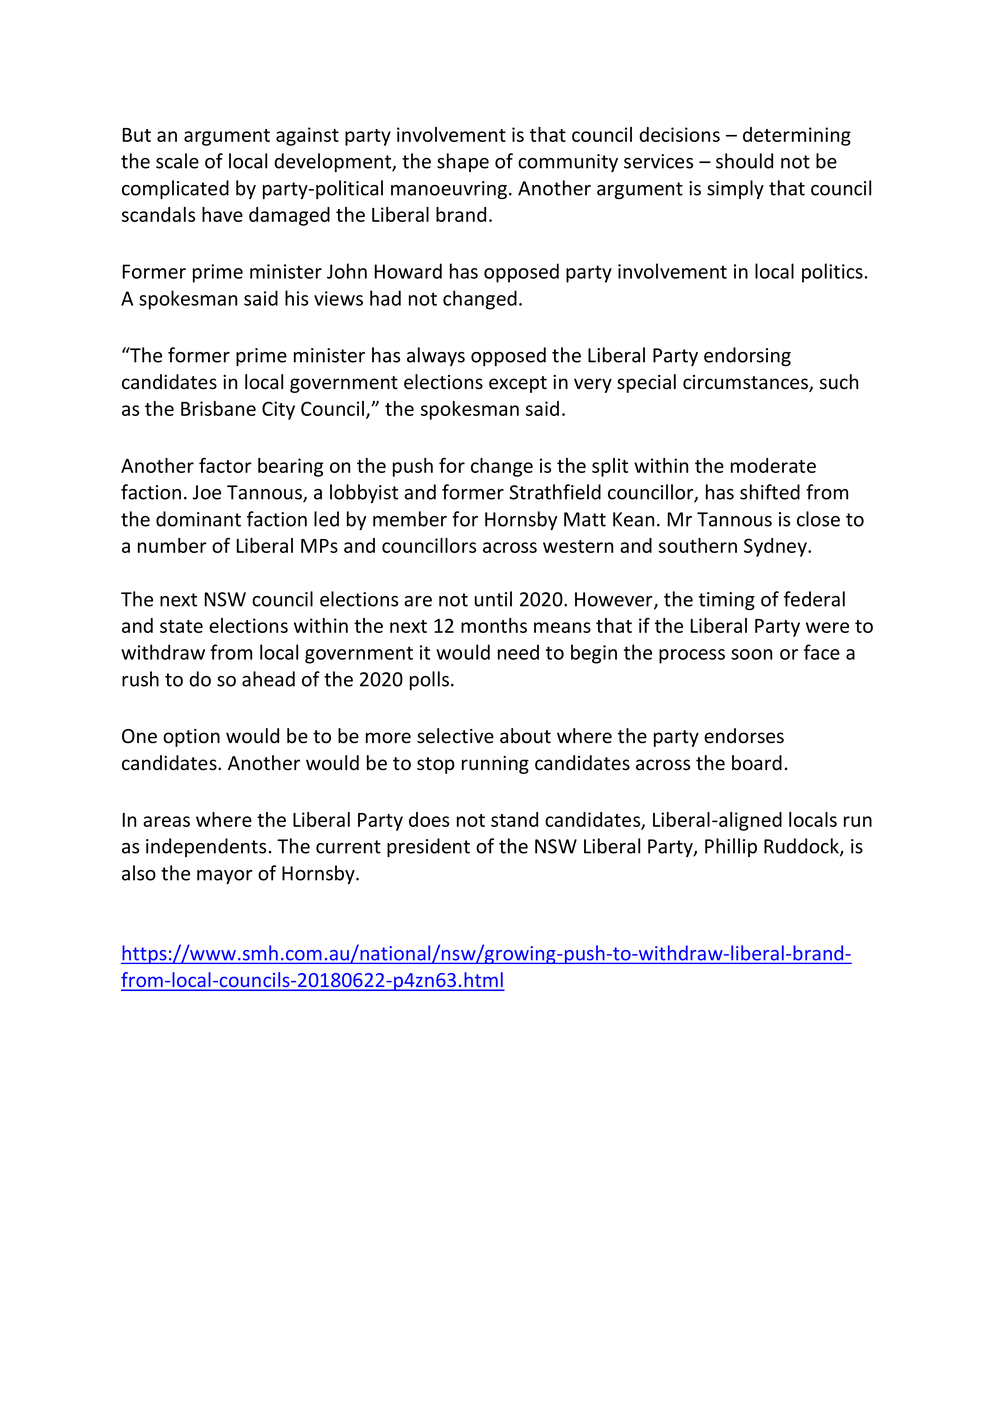  Describe the element at coordinates (177, 161) in the screenshot. I see `scale` at that location.
